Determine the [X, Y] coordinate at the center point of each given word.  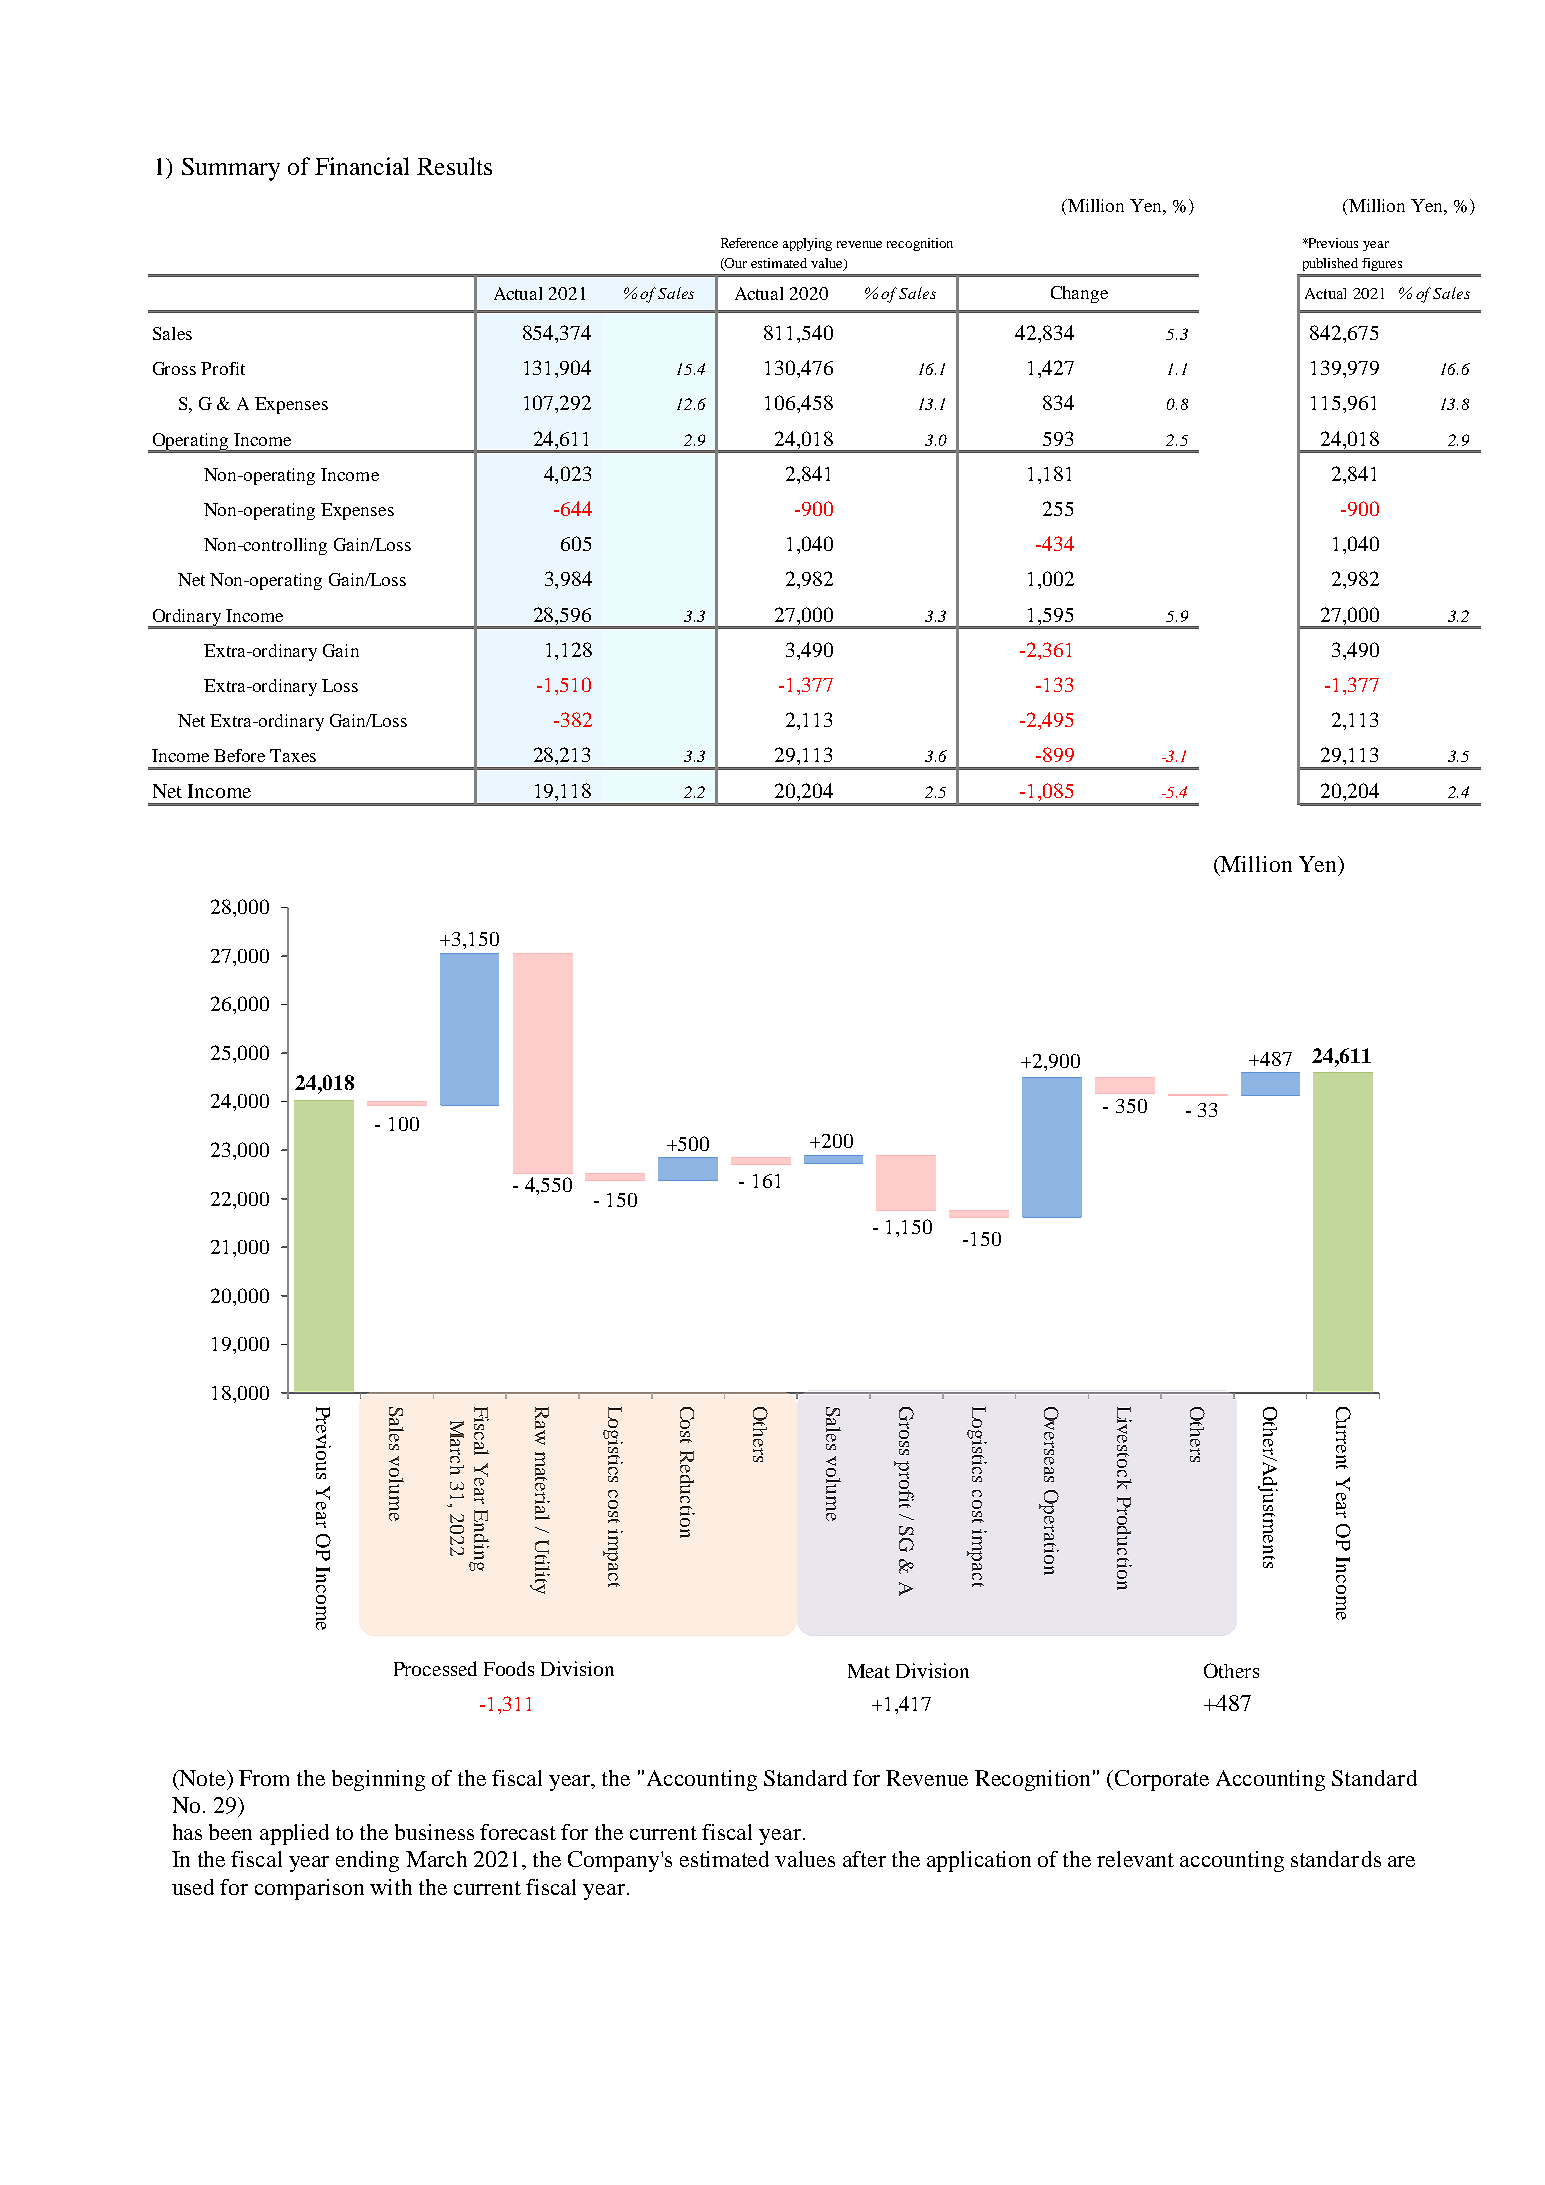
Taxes [293, 755]
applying [807, 244]
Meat [869, 1671]
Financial [362, 166]
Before [239, 755]
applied [294, 1834]
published [1330, 264]
